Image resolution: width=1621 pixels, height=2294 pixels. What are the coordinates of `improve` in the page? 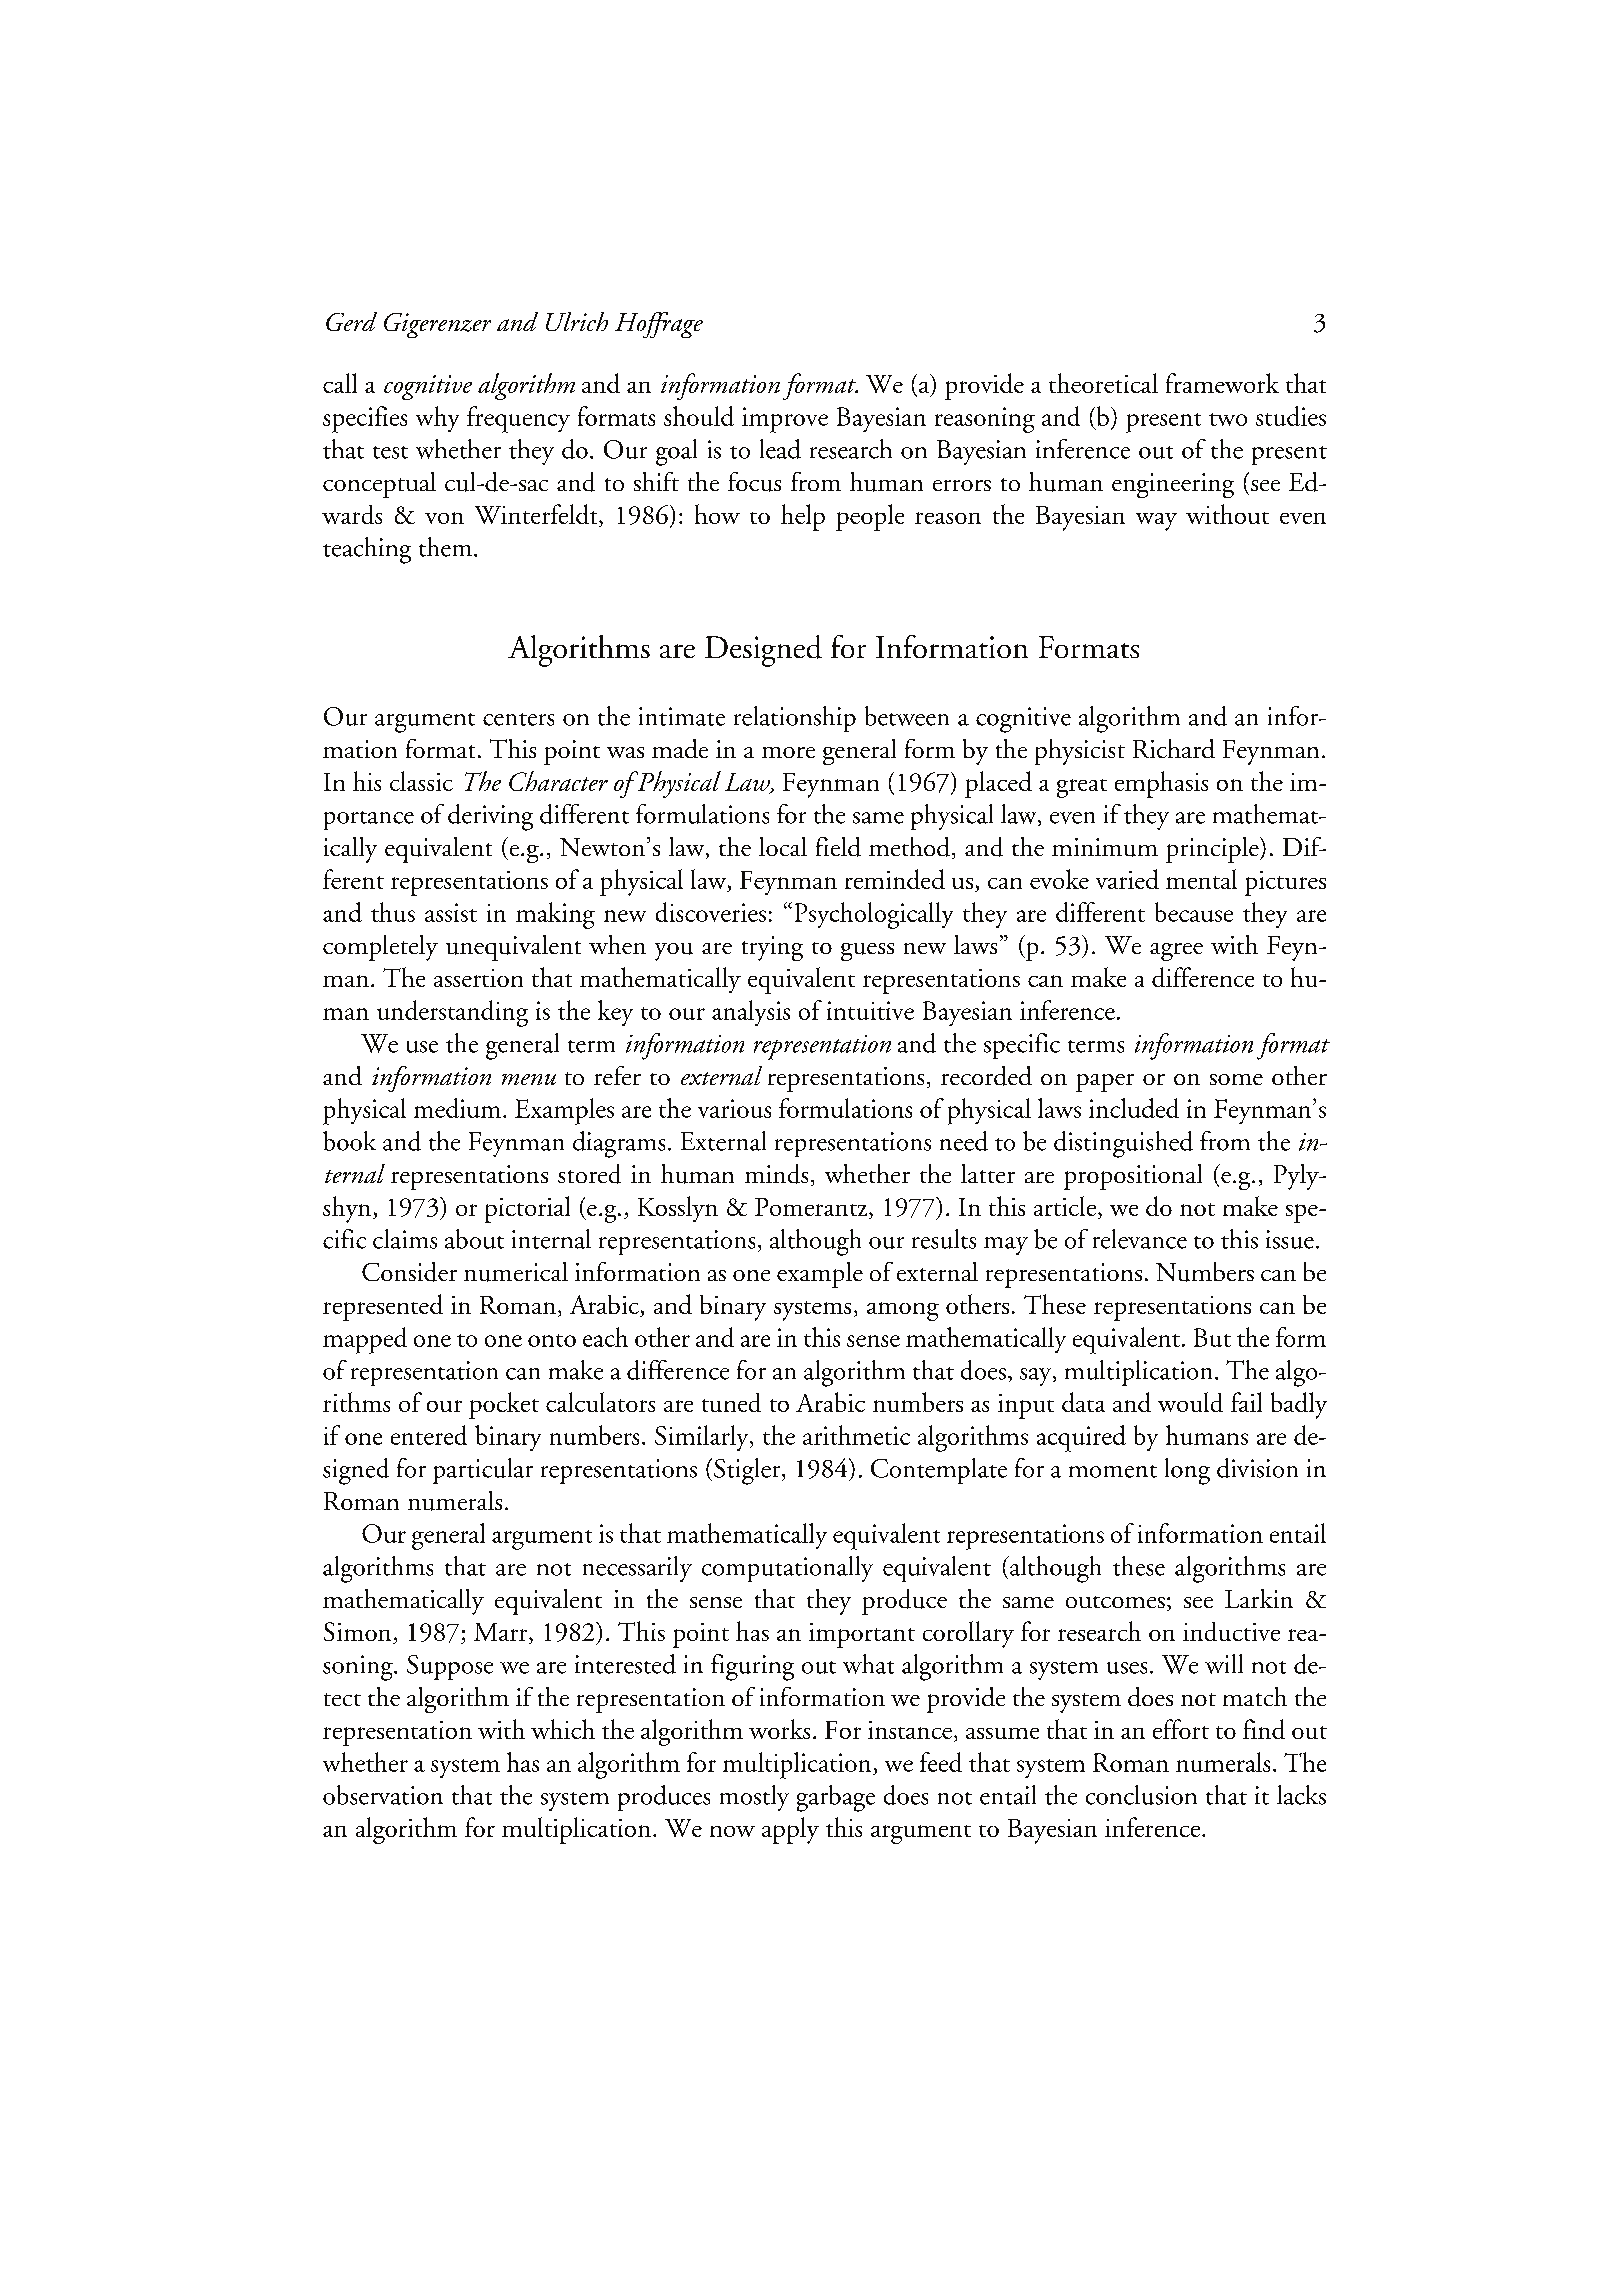 It's located at (785, 420).
